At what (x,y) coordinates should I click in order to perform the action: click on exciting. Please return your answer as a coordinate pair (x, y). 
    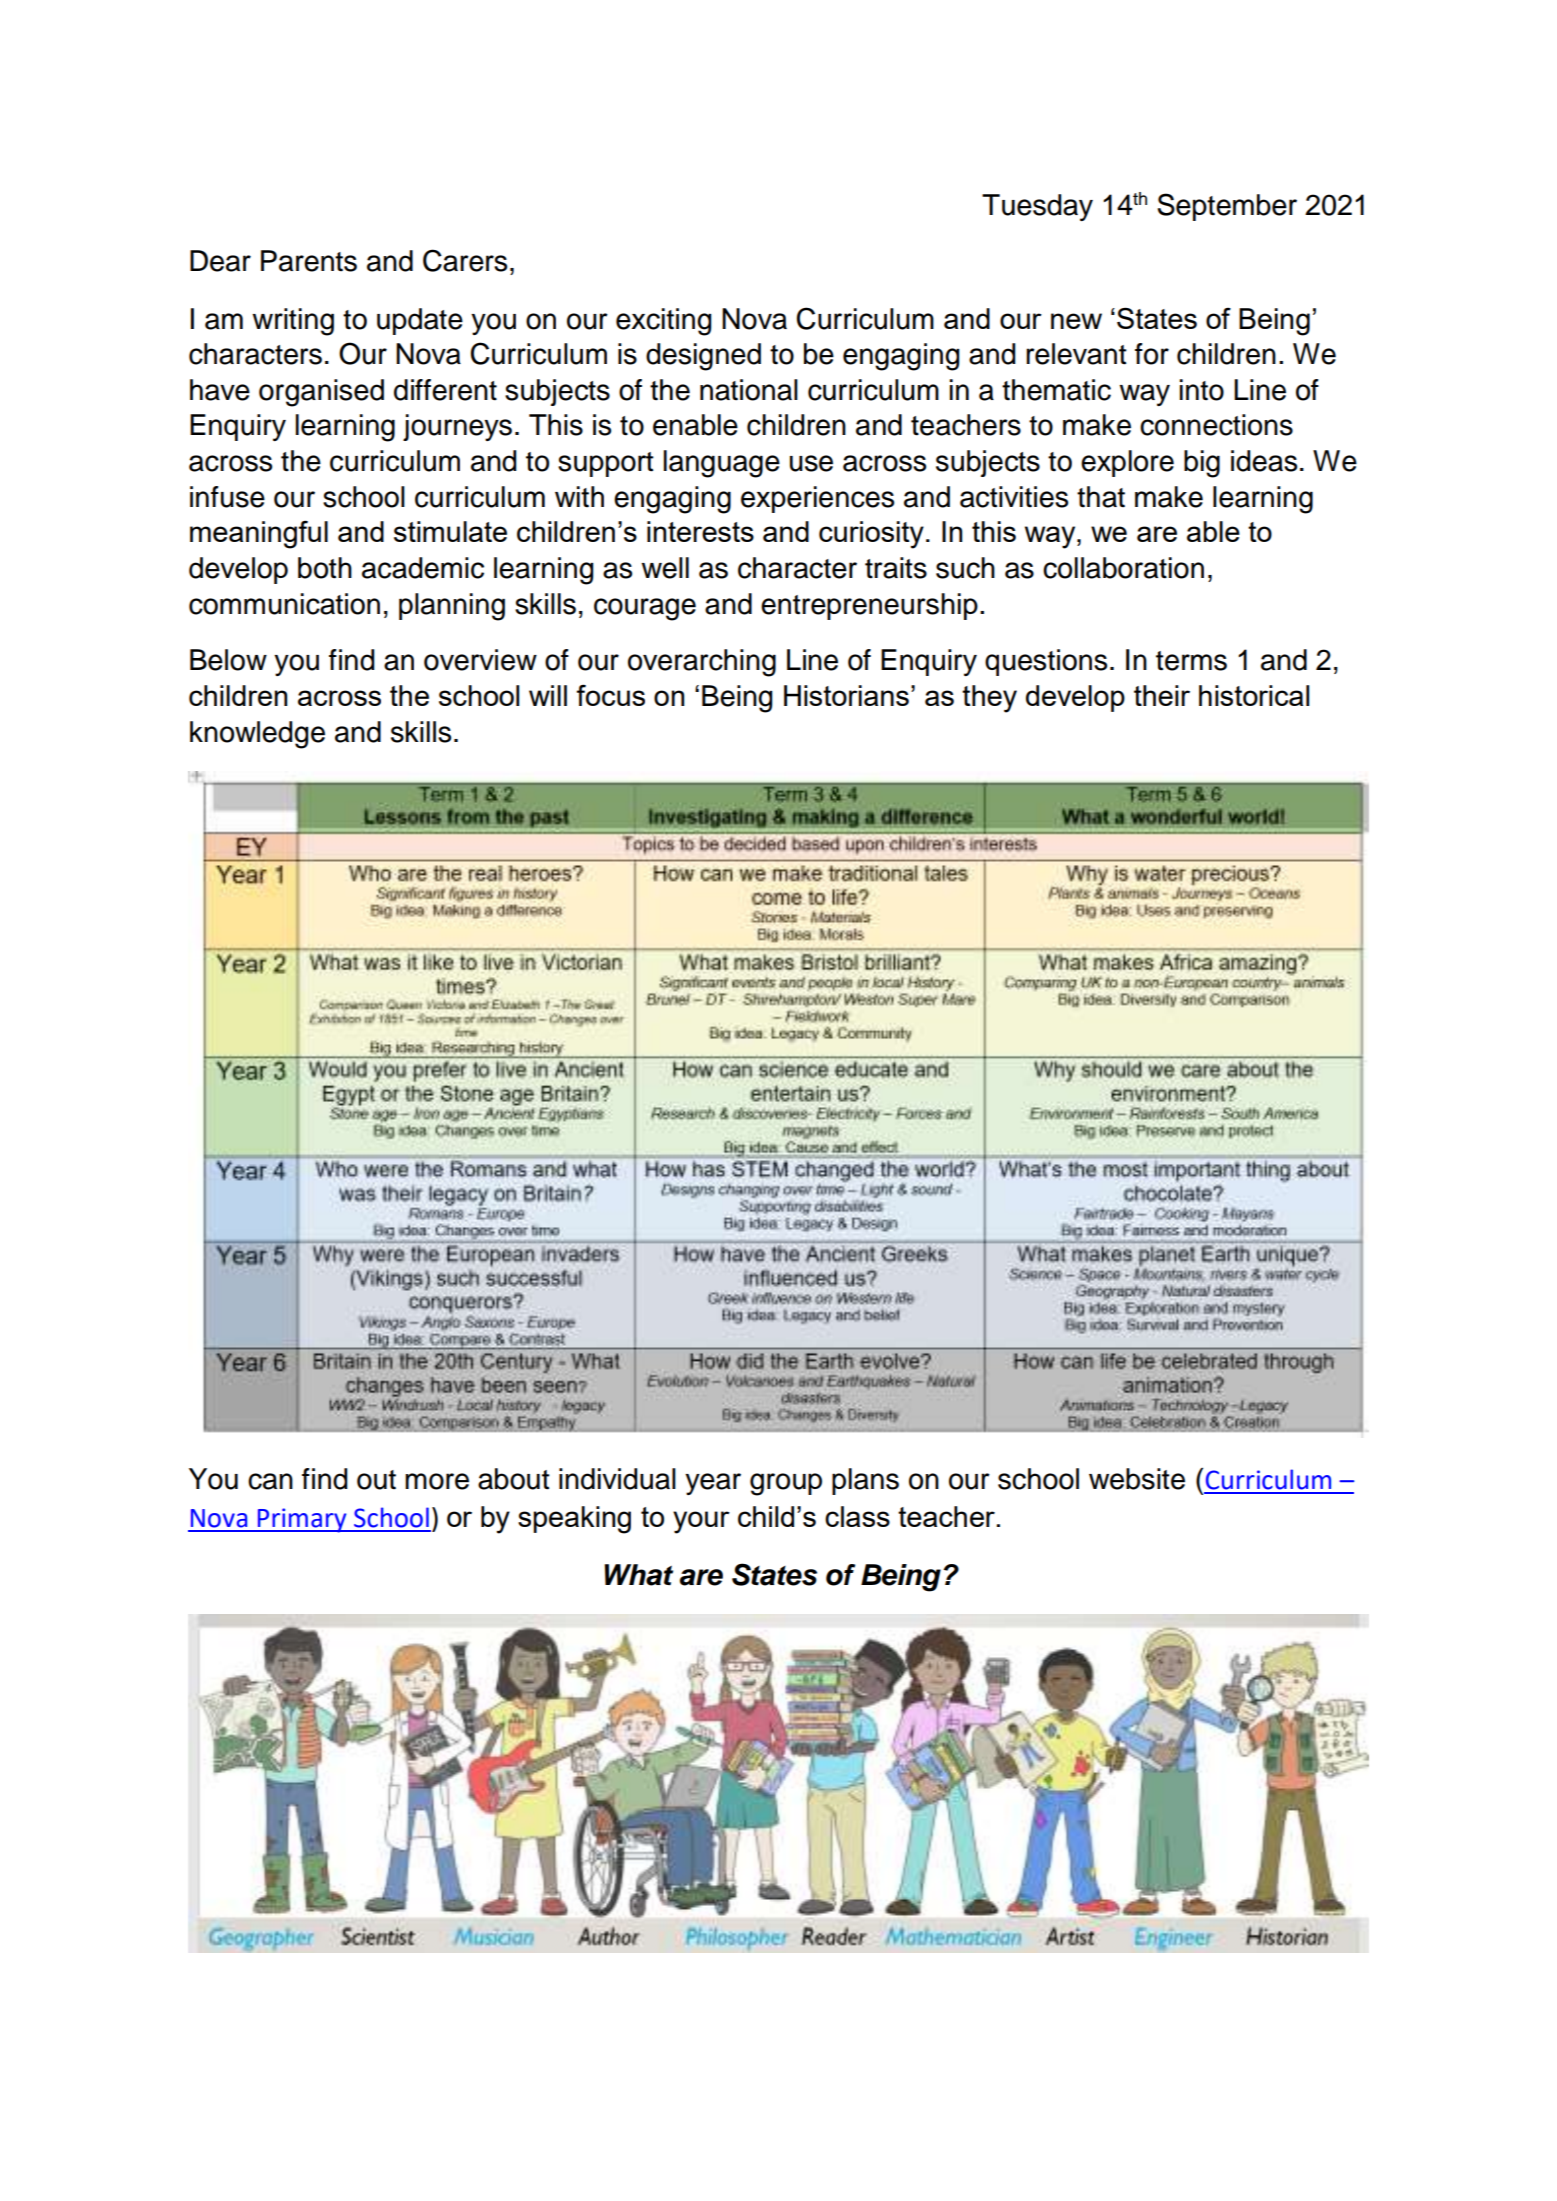
    Looking at the image, I should click on (663, 322).
